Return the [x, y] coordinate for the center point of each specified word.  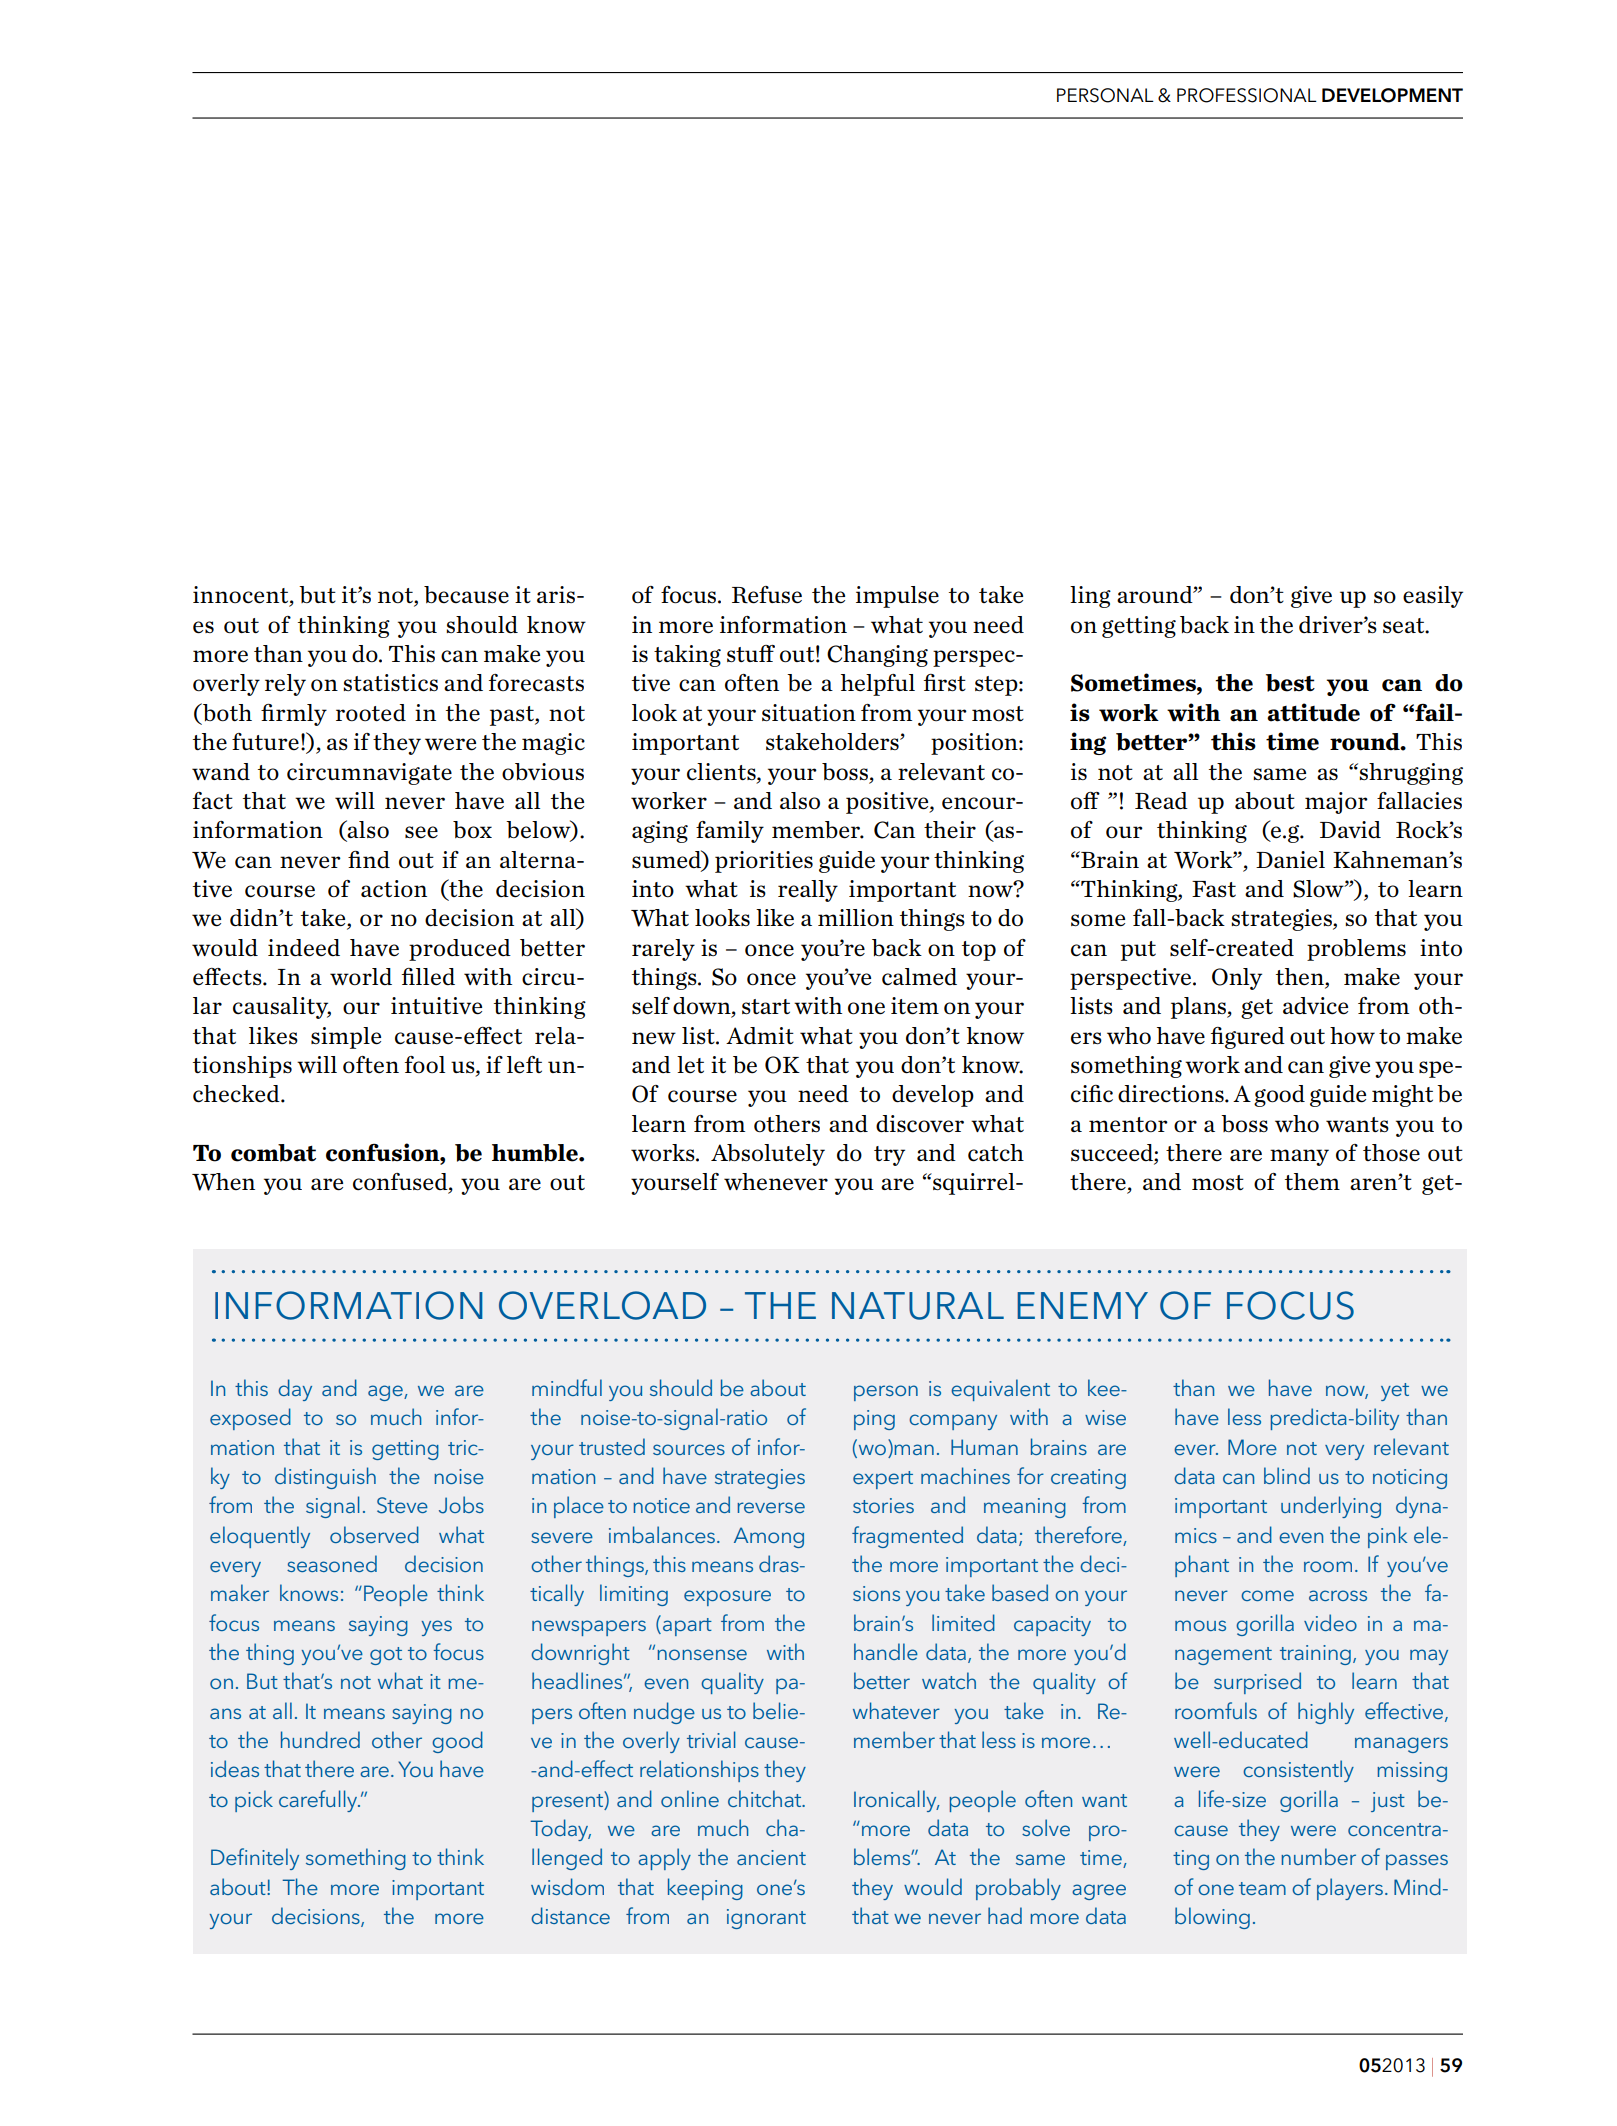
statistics [390, 683]
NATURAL [918, 1306]
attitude [1313, 712]
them [1312, 1182]
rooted [371, 713]
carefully [319, 1801]
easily [1433, 597]
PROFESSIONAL [1247, 95]
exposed [250, 1419]
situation [809, 712]
